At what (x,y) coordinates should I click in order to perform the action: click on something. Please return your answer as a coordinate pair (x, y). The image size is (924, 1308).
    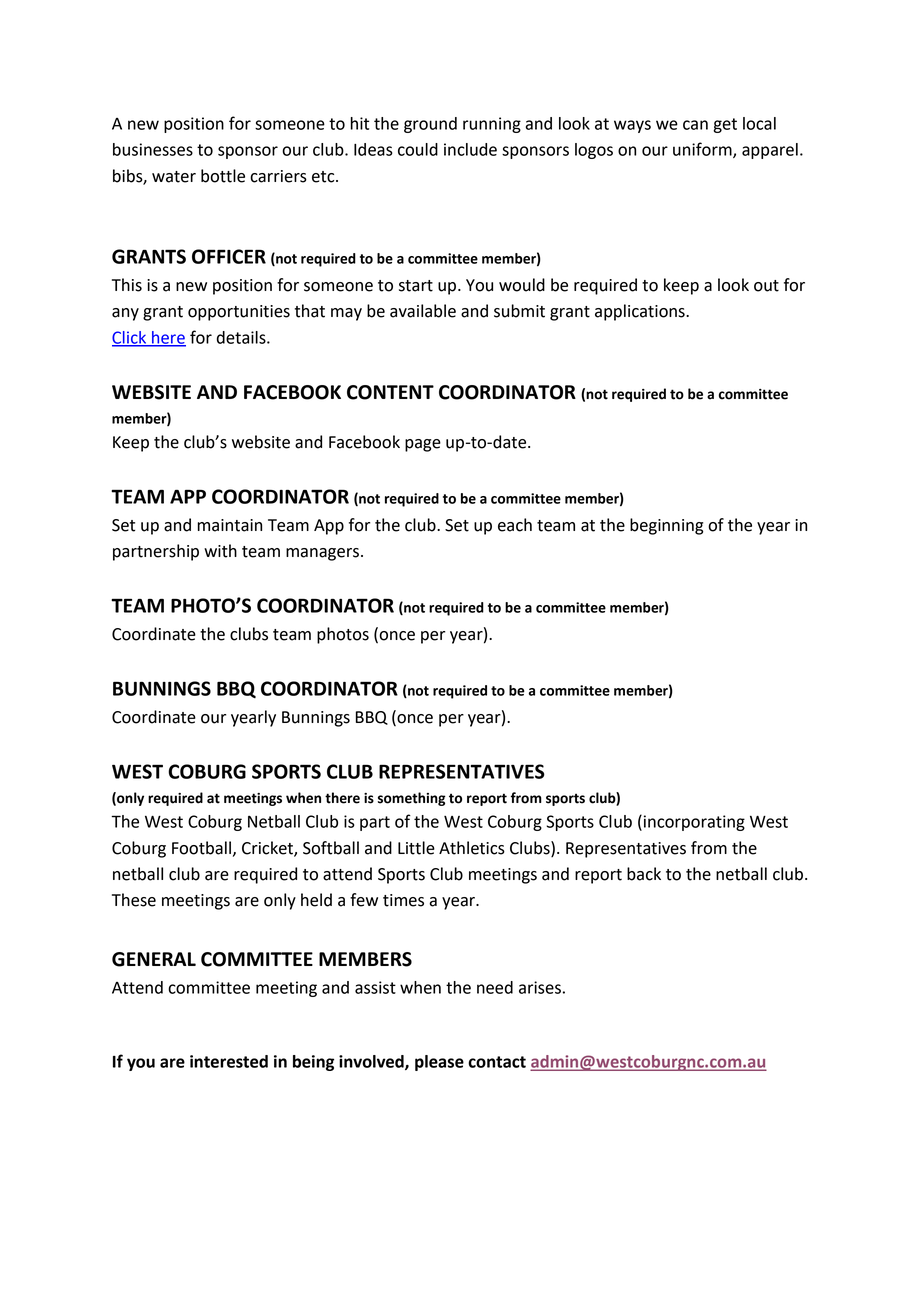
    Looking at the image, I should click on (412, 799).
